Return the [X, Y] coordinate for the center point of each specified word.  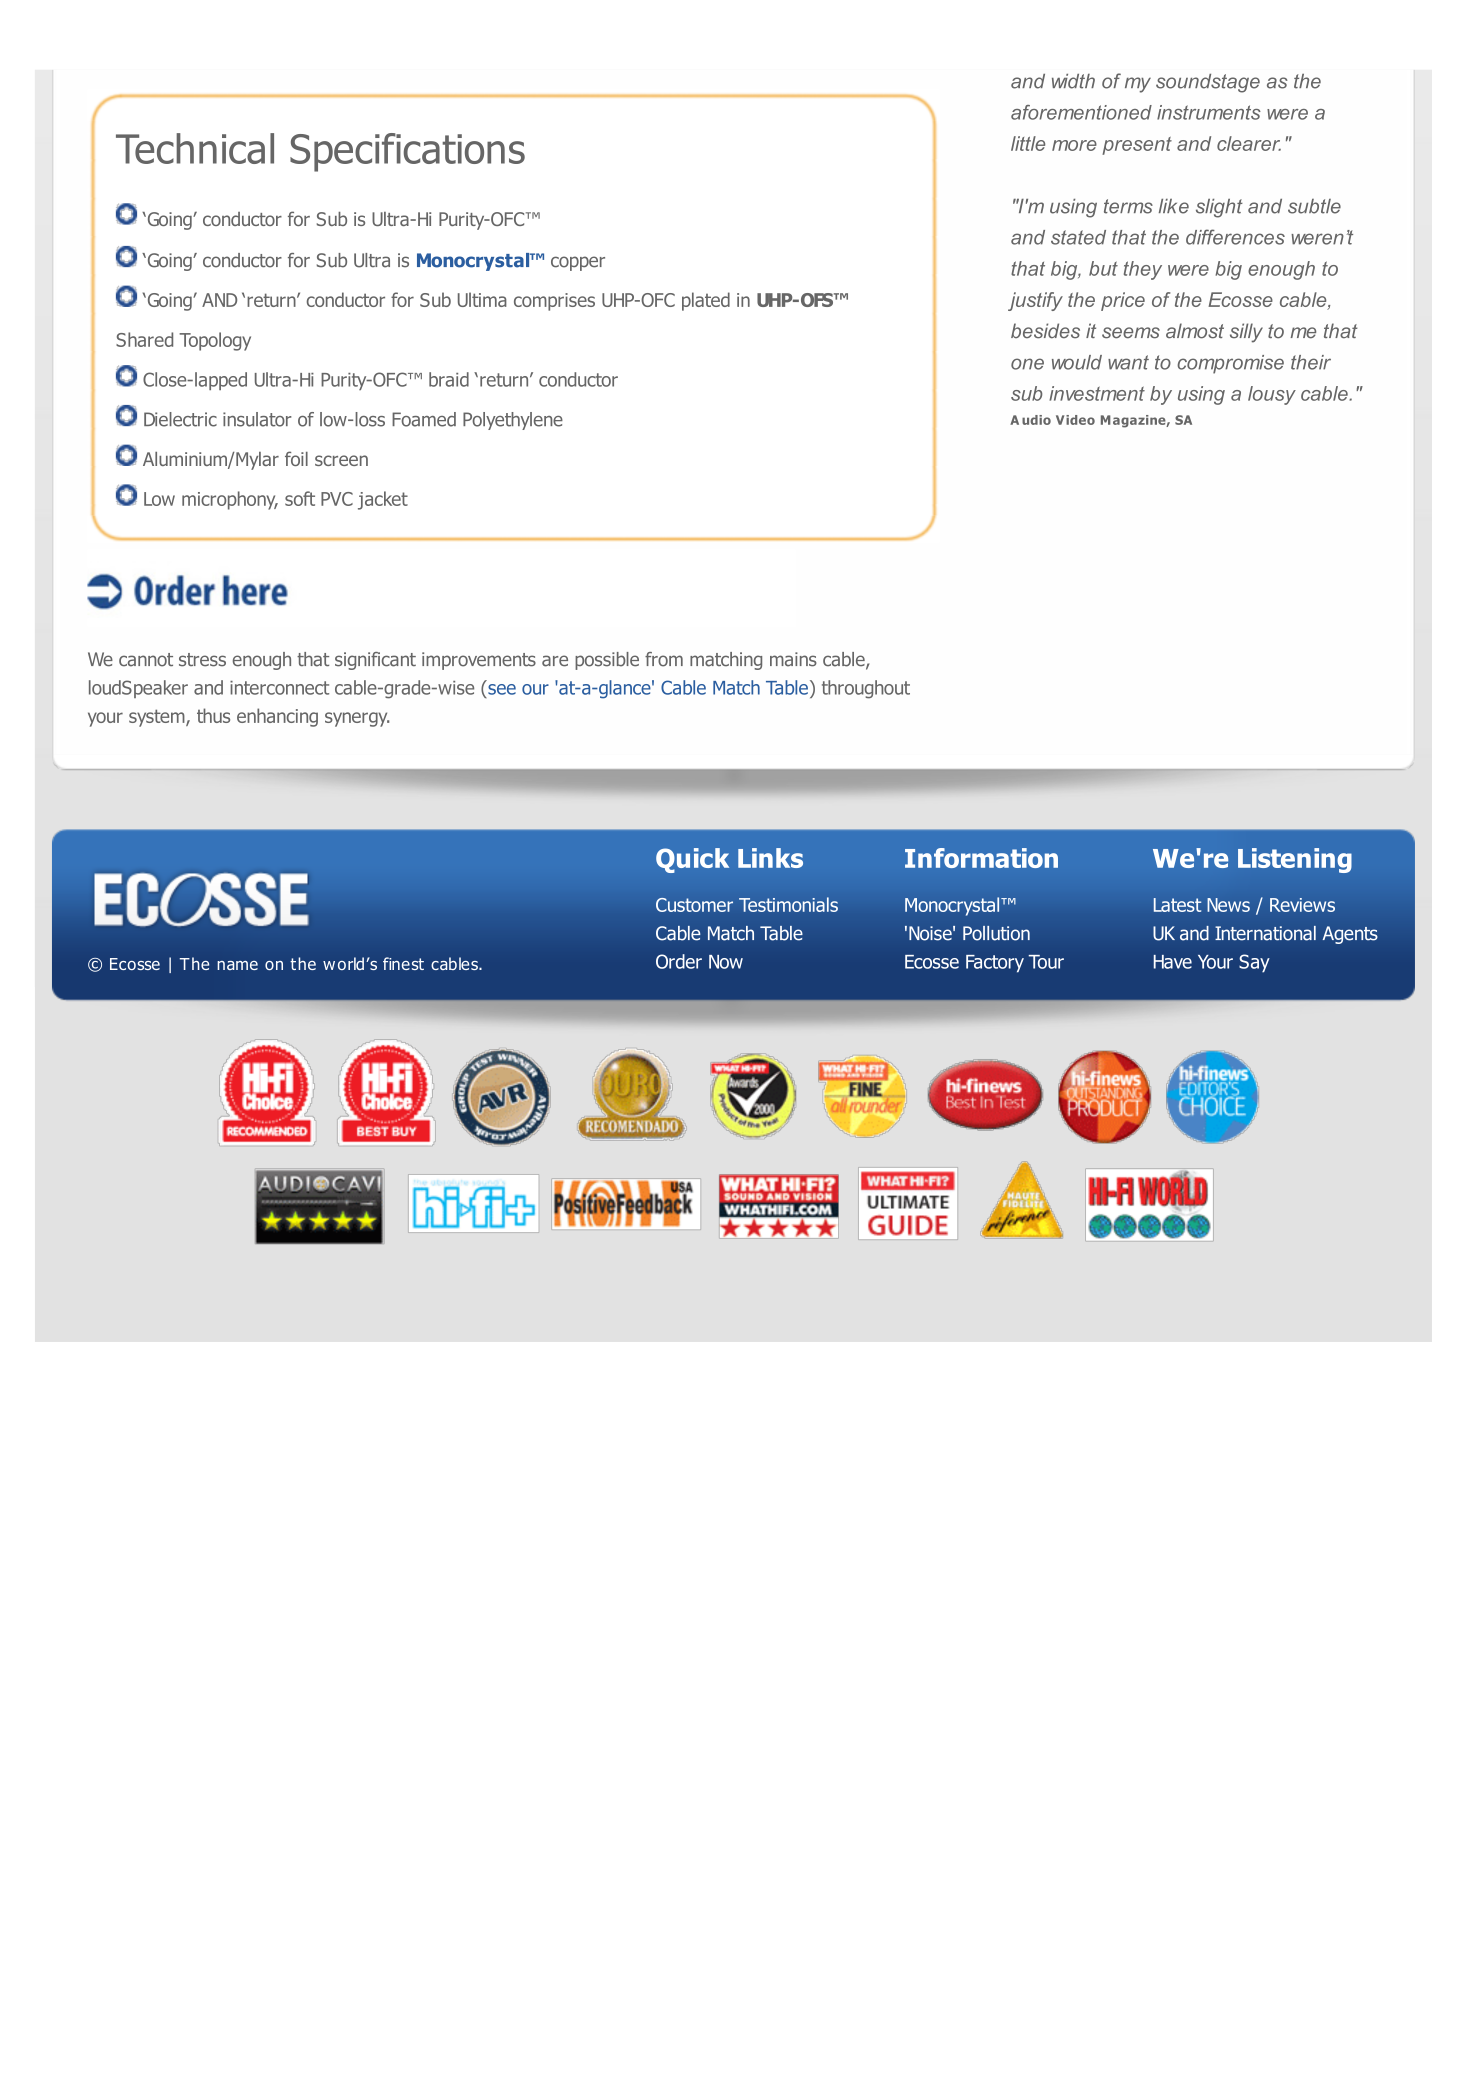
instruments [1209, 112]
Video [1075, 420]
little [1028, 143]
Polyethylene [513, 421]
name [237, 965]
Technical [195, 148]
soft [300, 498]
